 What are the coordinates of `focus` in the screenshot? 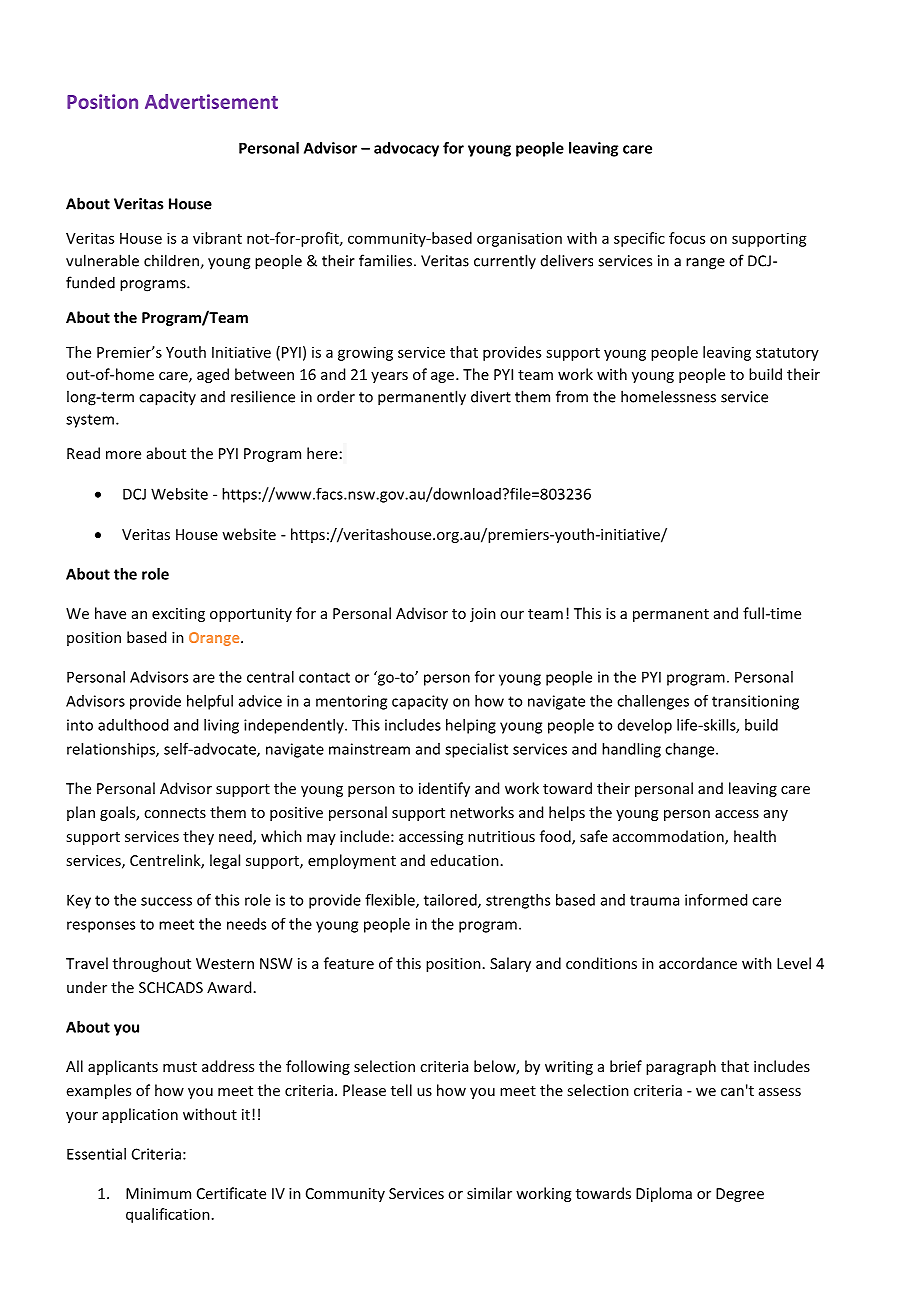 It's located at (687, 238).
